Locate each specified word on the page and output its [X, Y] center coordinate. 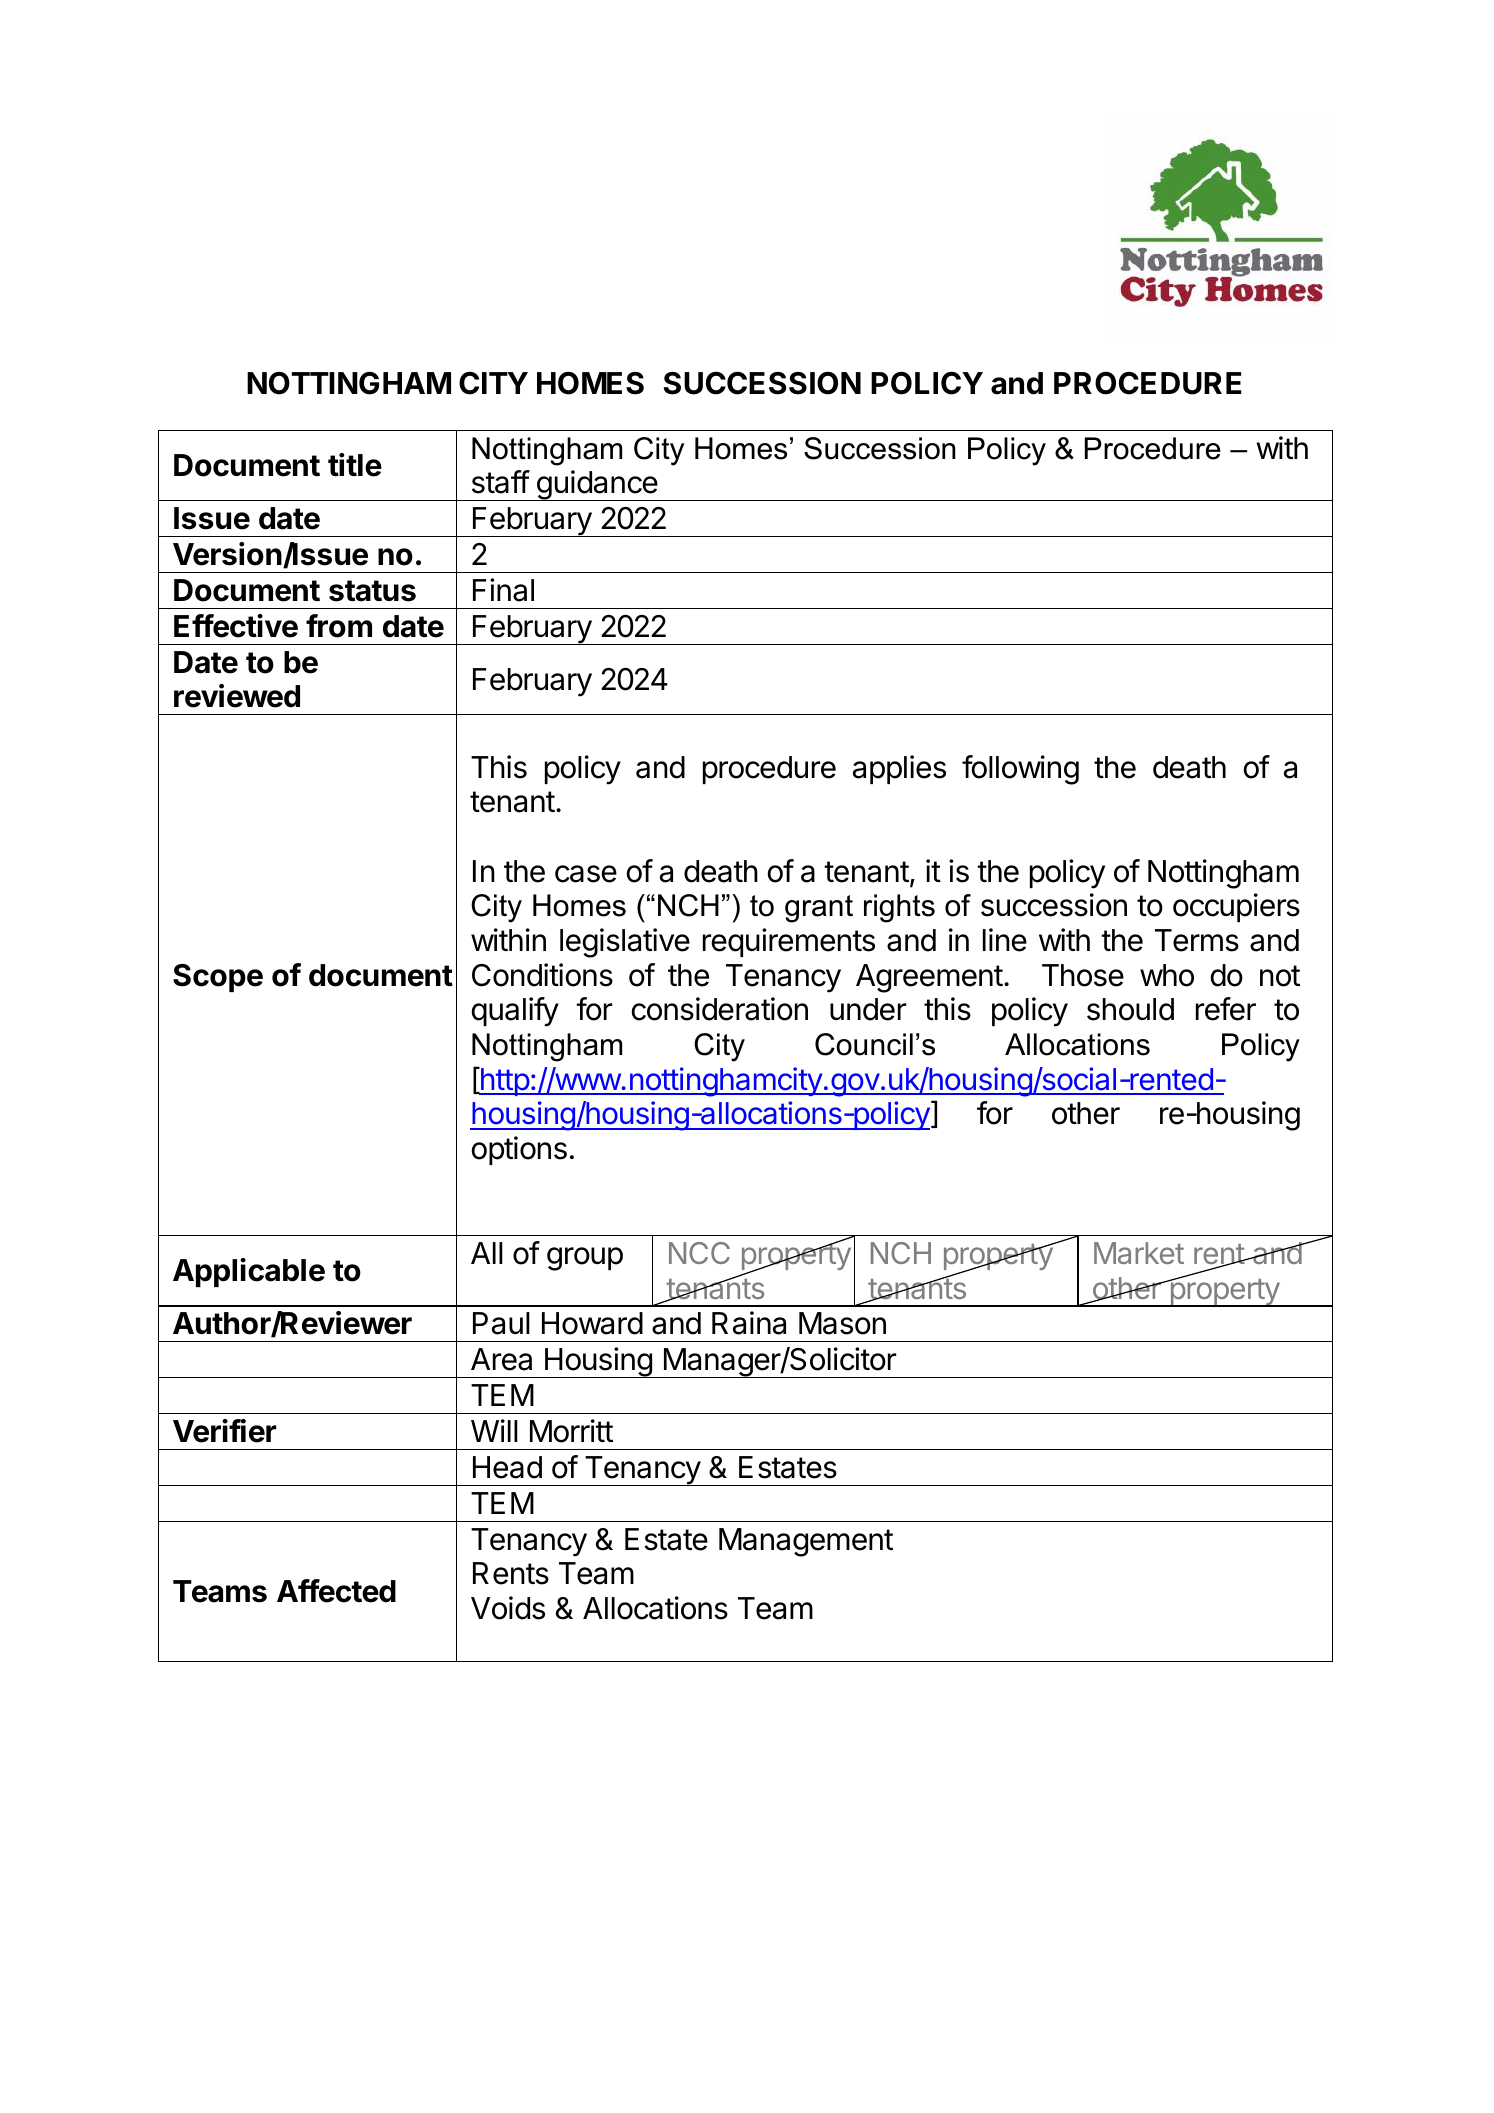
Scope [218, 978]
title [355, 465]
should [1130, 1009]
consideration [720, 1009]
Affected [336, 1591]
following [1020, 770]
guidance [596, 485]
